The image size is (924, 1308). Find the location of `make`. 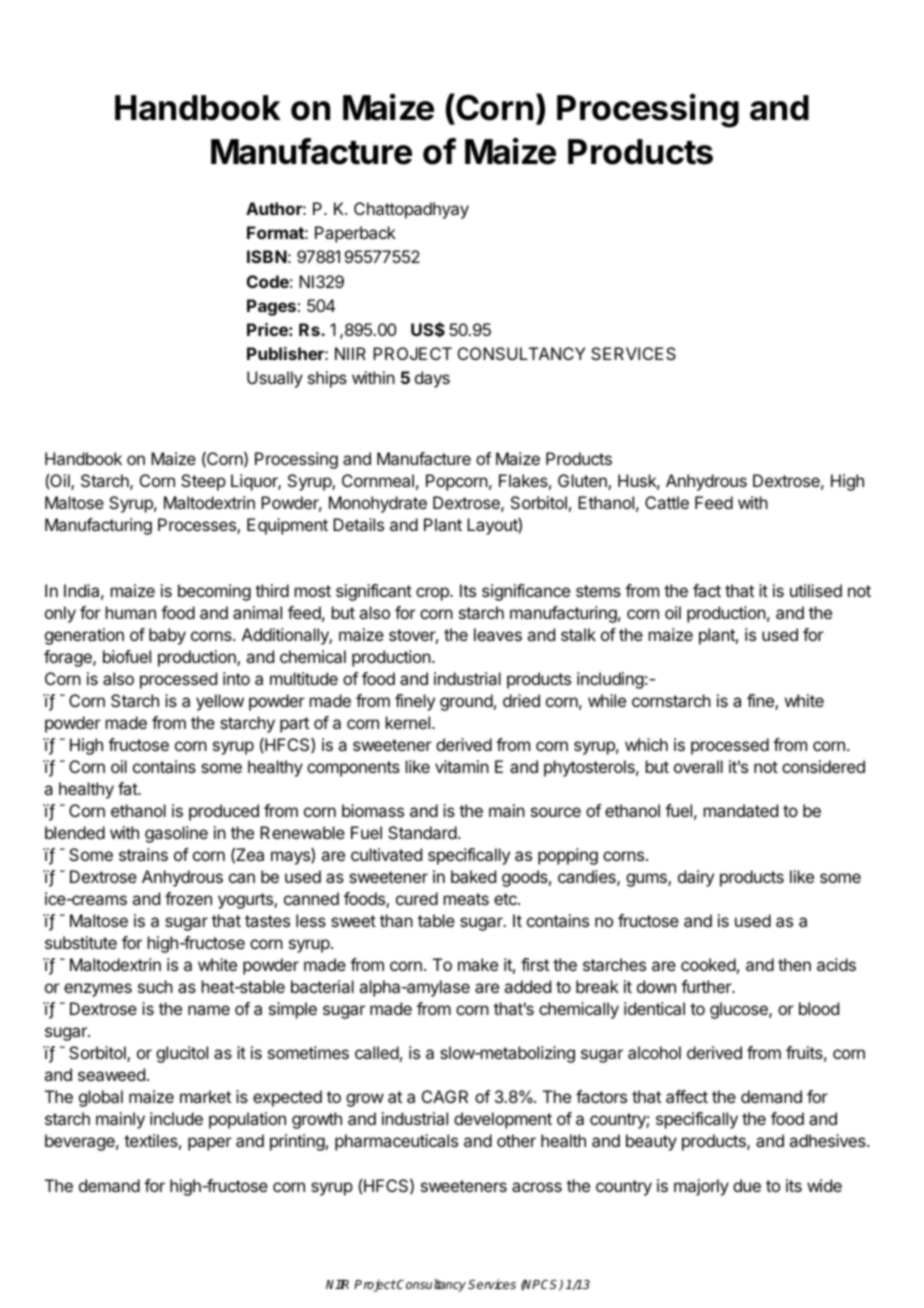

make is located at coordinates (478, 964).
